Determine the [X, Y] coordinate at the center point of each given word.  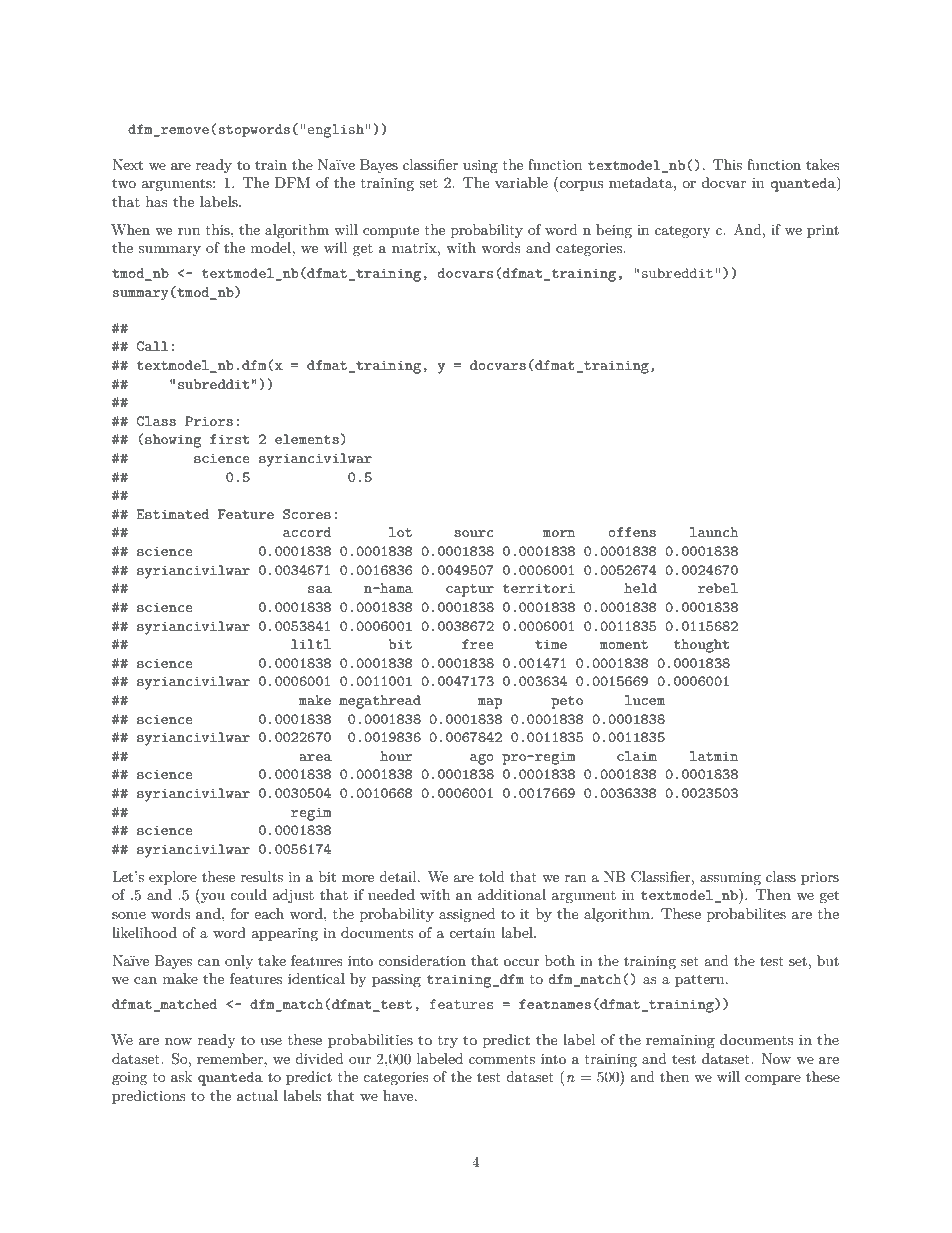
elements [307, 439]
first [229, 439]
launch [714, 532]
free [478, 644]
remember [231, 1058]
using [480, 166]
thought [701, 646]
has [157, 201]
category [683, 231]
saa [320, 589]
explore [173, 878]
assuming [730, 878]
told [492, 876]
